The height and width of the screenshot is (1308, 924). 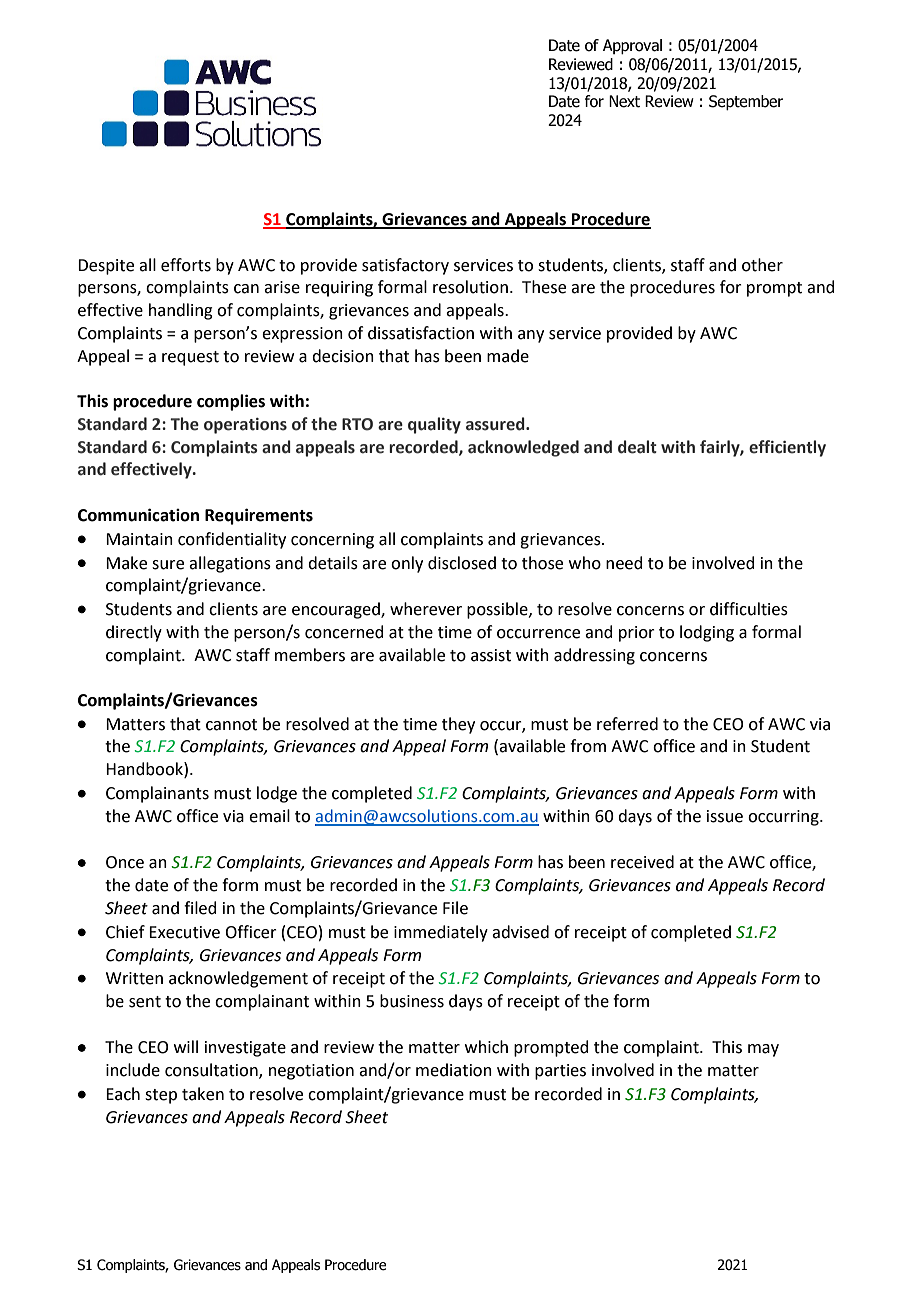 I want to click on dissatisfaction, so click(x=421, y=333).
